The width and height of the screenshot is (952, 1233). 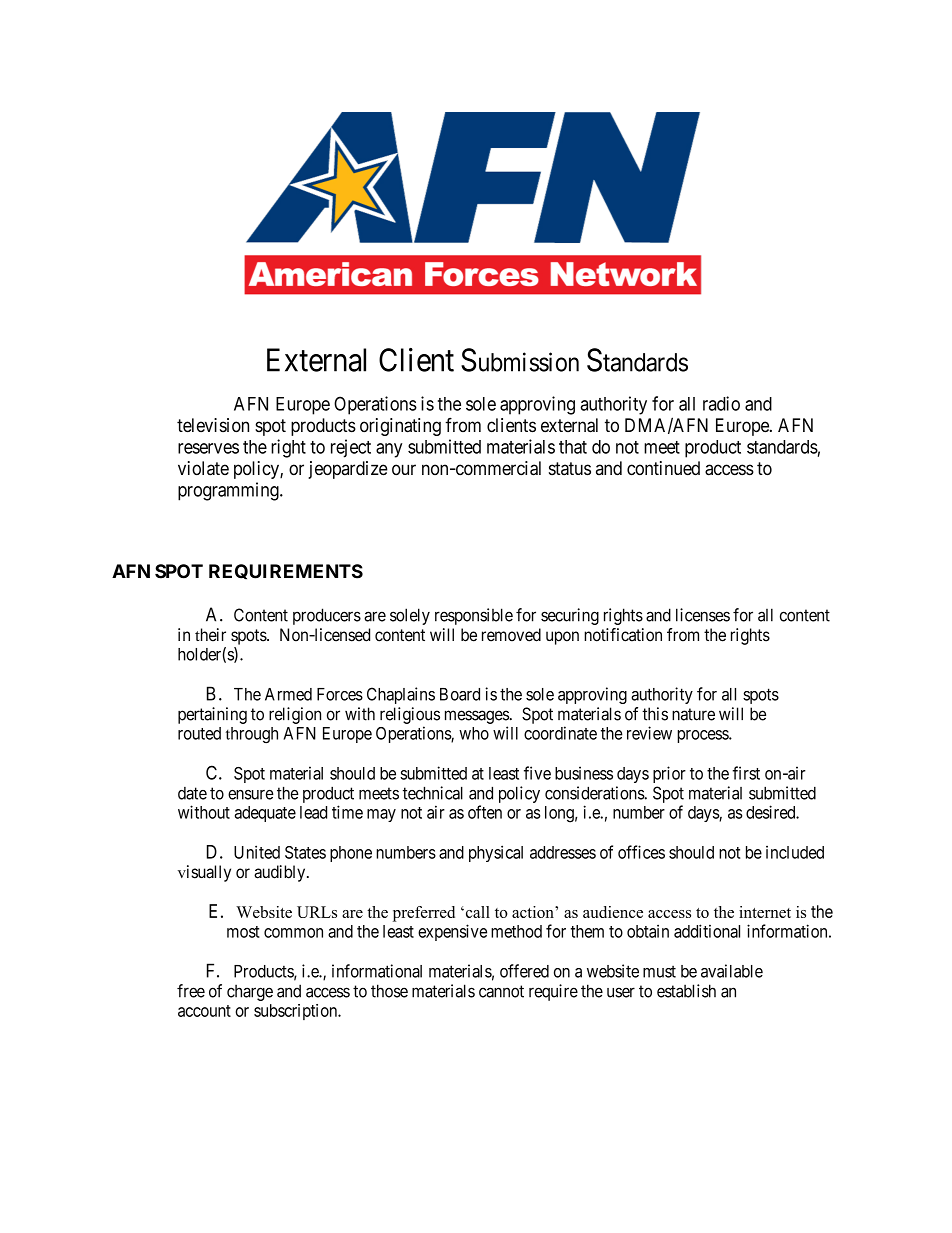 What do you see at coordinates (229, 491) in the screenshot?
I see `programming` at bounding box center [229, 491].
